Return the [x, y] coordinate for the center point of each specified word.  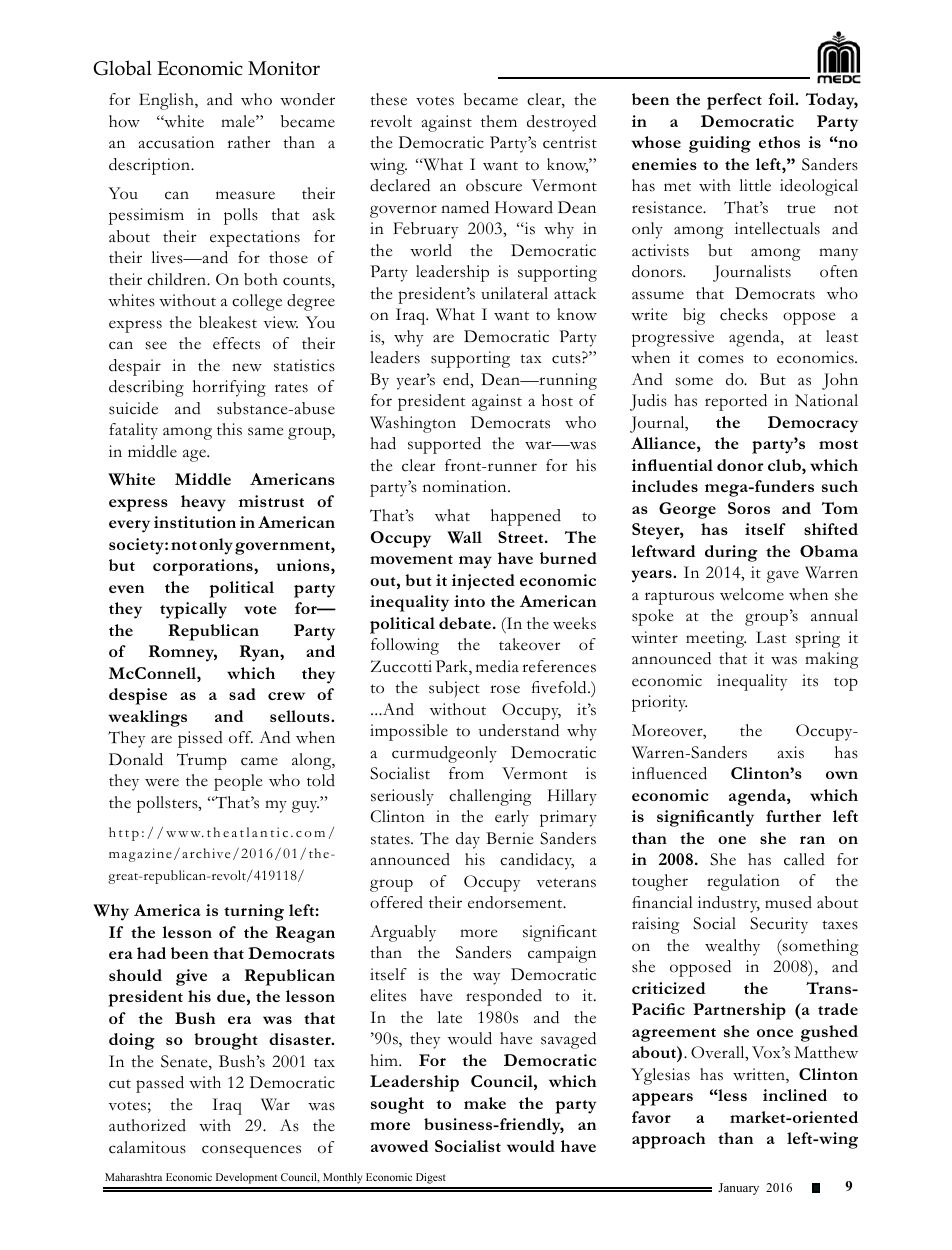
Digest [431, 1178]
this [229, 429]
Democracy [813, 424]
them [499, 121]
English [167, 101]
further [793, 816]
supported [444, 445]
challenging [490, 797]
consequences [251, 1151]
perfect [734, 101]
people [238, 782]
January [738, 1189]
